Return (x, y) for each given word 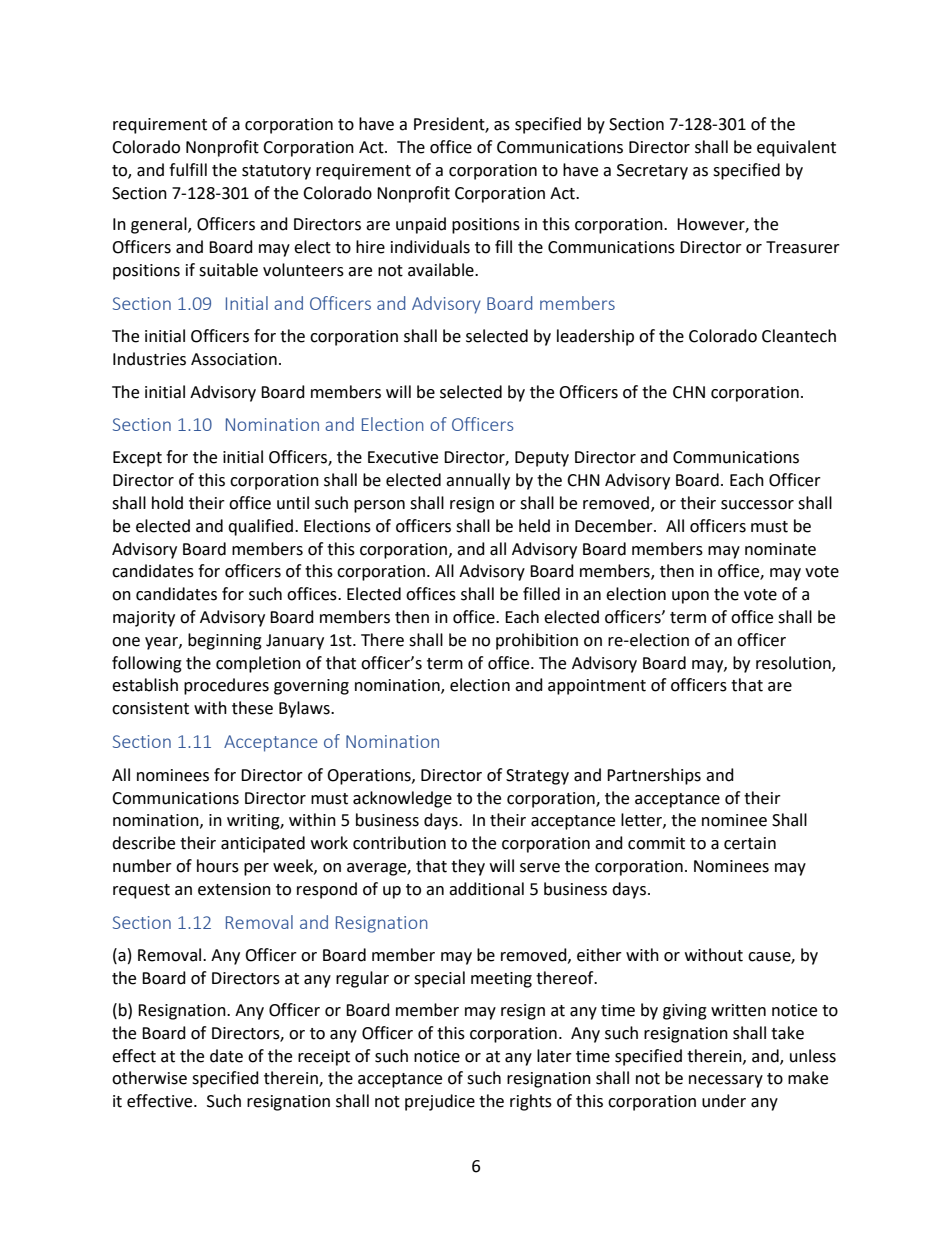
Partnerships (654, 776)
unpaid (421, 225)
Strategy (537, 777)
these (252, 708)
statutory (276, 172)
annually (478, 481)
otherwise (149, 1078)
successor (757, 505)
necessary (726, 1081)
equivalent (796, 148)
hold (167, 503)
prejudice (440, 1102)
